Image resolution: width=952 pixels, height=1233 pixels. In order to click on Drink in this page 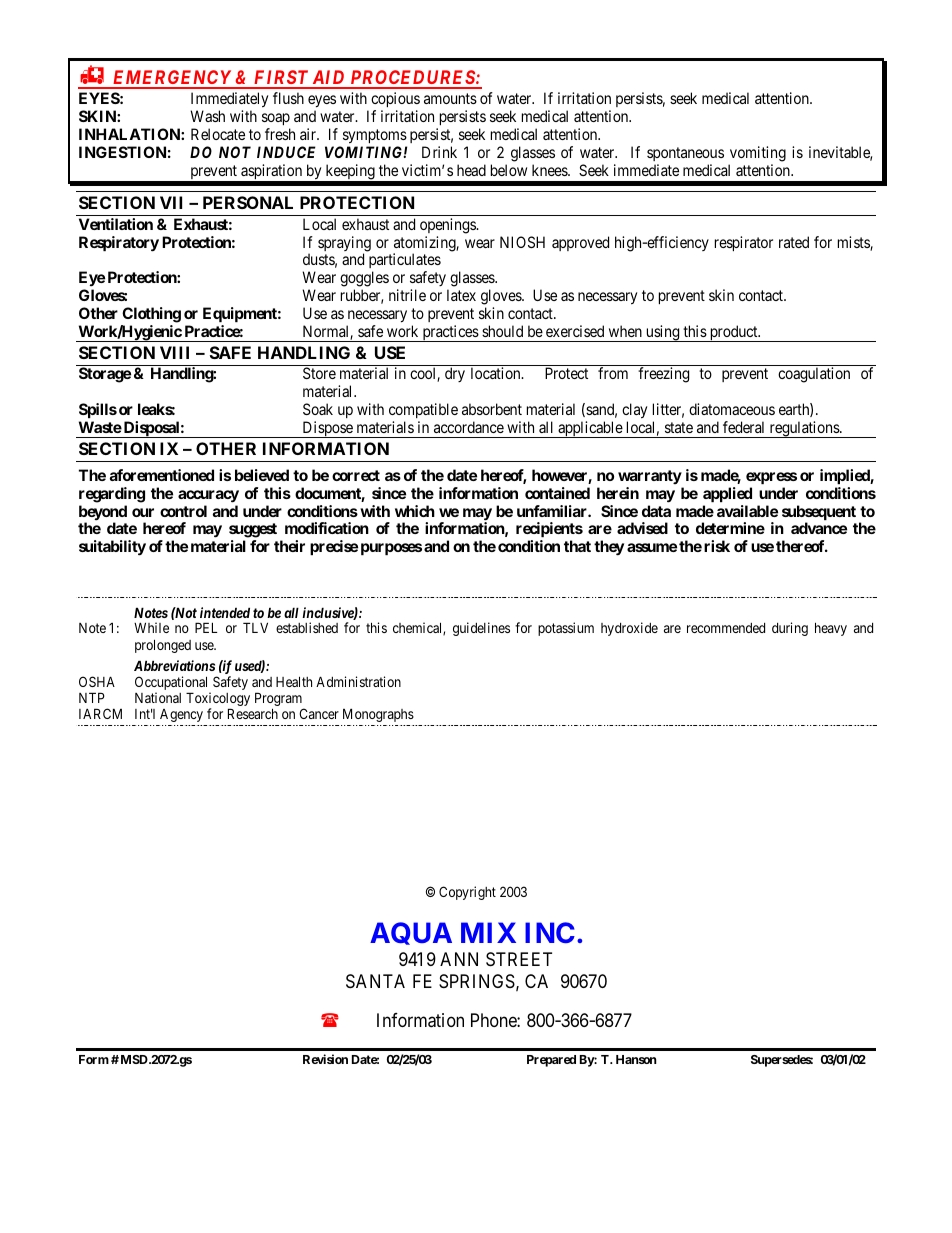, I will do `click(439, 152)`.
